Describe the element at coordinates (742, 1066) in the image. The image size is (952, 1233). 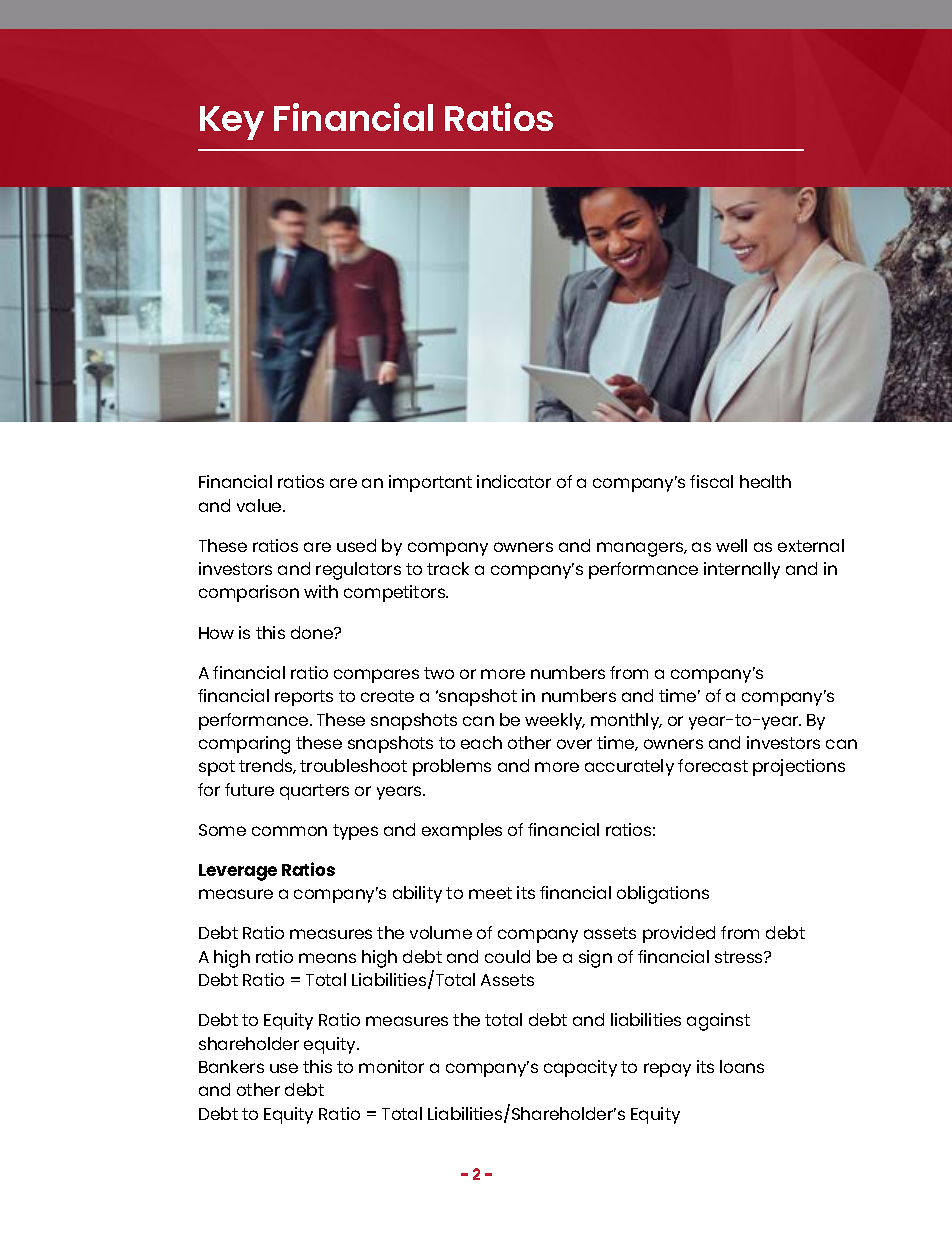
I see `loans` at that location.
